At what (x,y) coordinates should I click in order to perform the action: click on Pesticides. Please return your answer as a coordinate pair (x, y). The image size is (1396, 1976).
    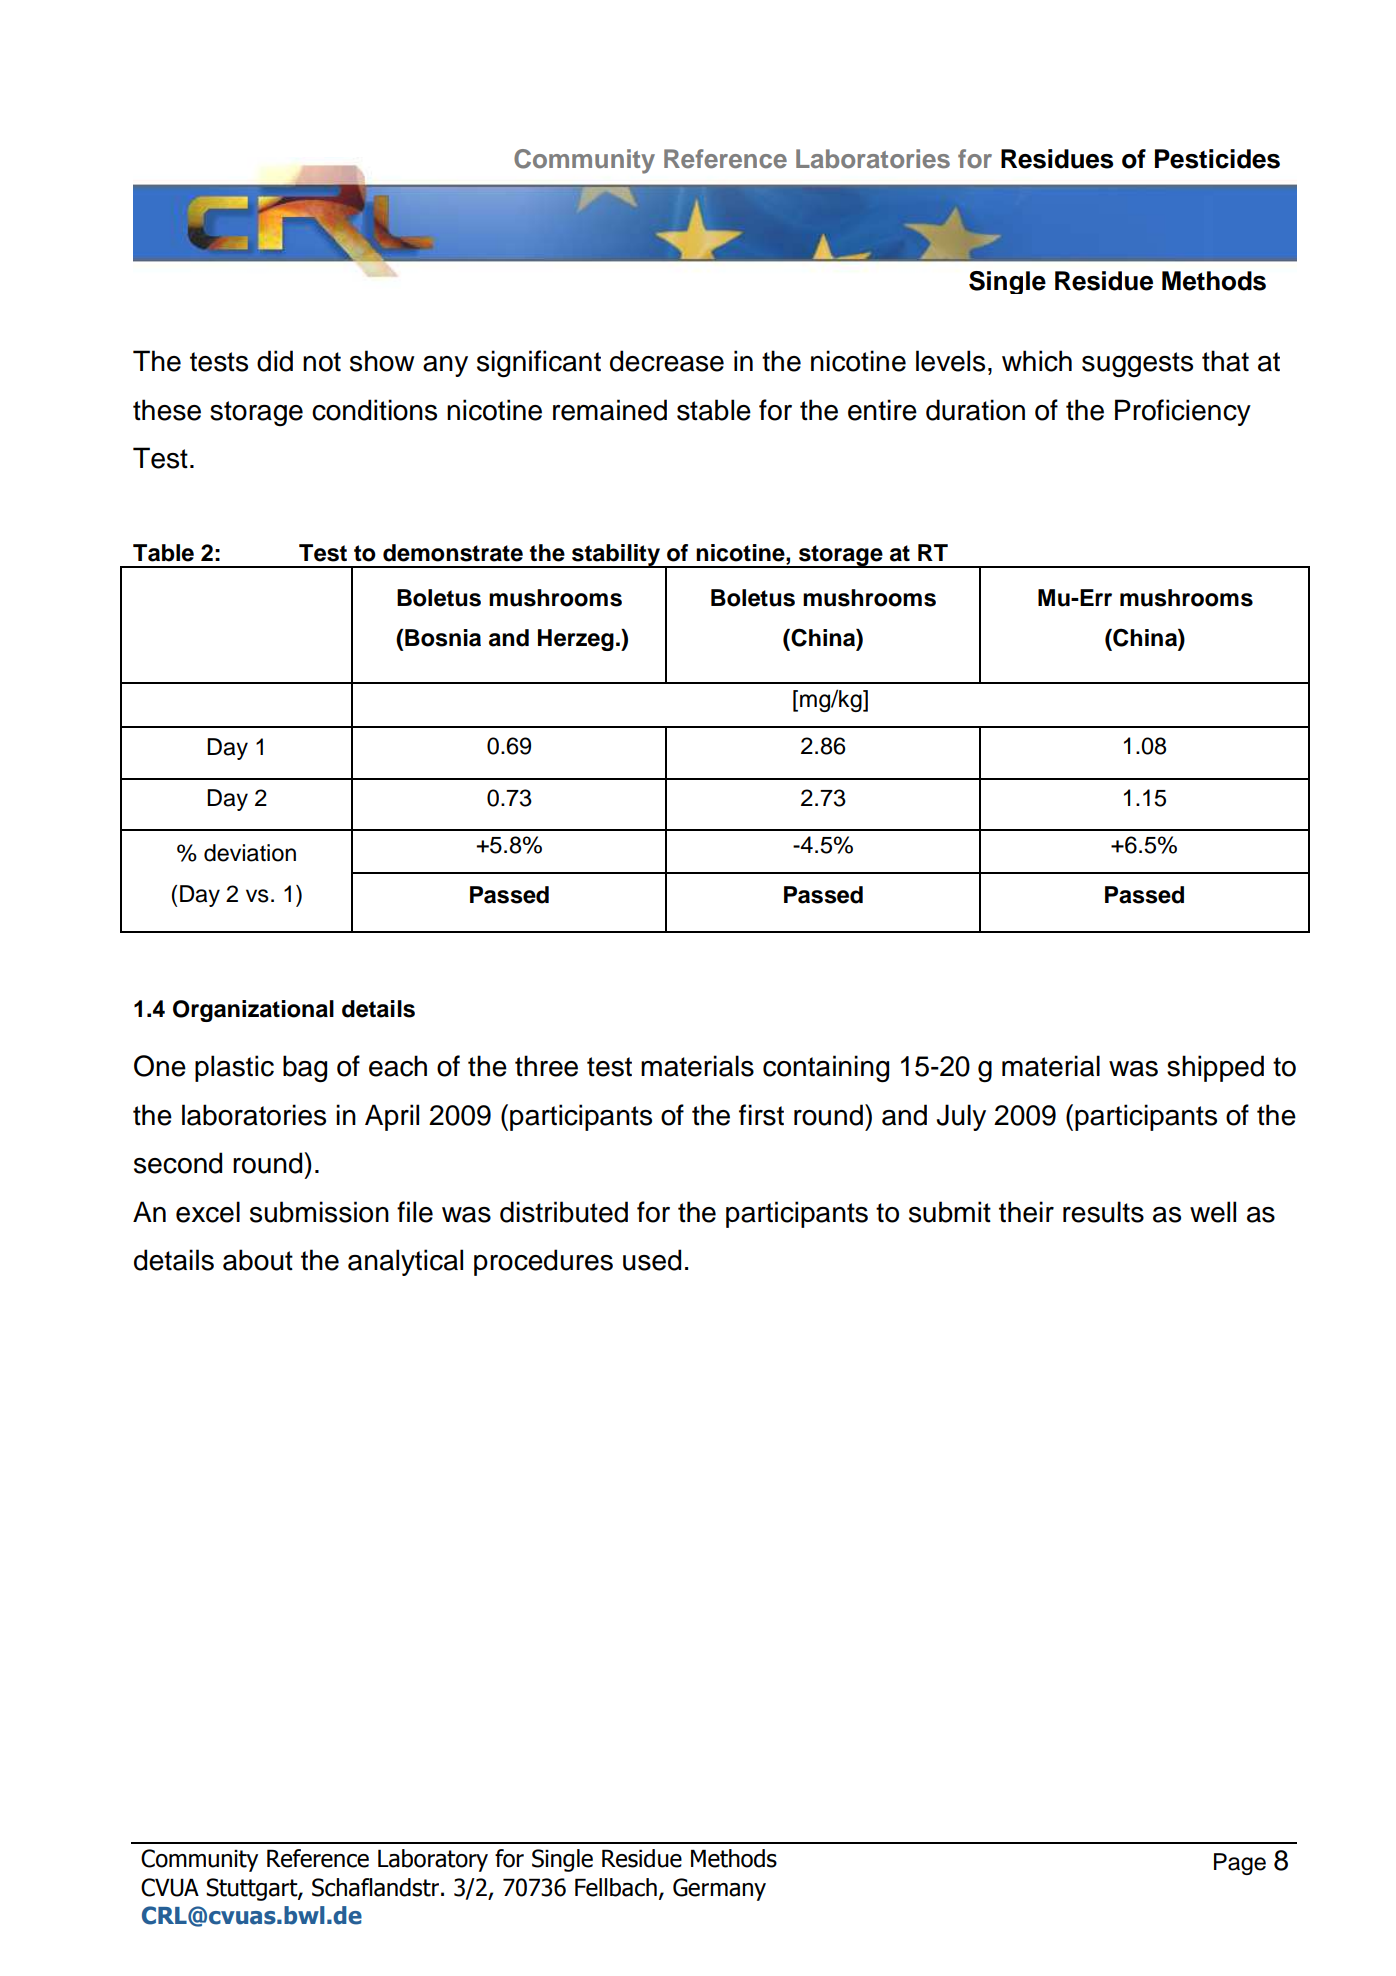
    Looking at the image, I should click on (1217, 159).
